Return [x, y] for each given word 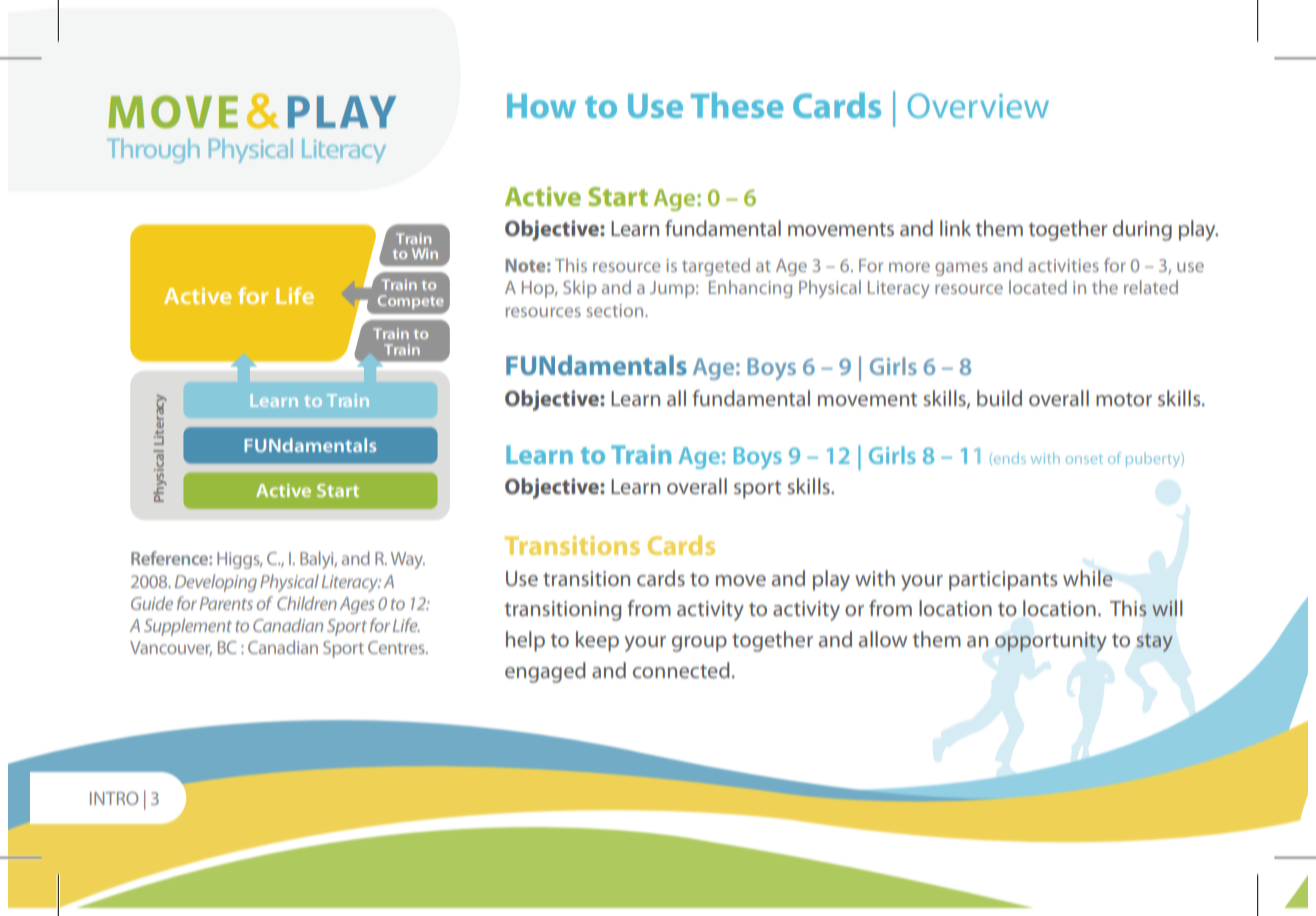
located [1038, 287]
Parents [226, 603]
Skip [579, 289]
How [541, 106]
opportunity [1051, 642]
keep [597, 641]
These [737, 105]
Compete [411, 302]
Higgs [239, 560]
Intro [114, 798]
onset [1084, 459]
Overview [978, 105]
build [999, 398]
